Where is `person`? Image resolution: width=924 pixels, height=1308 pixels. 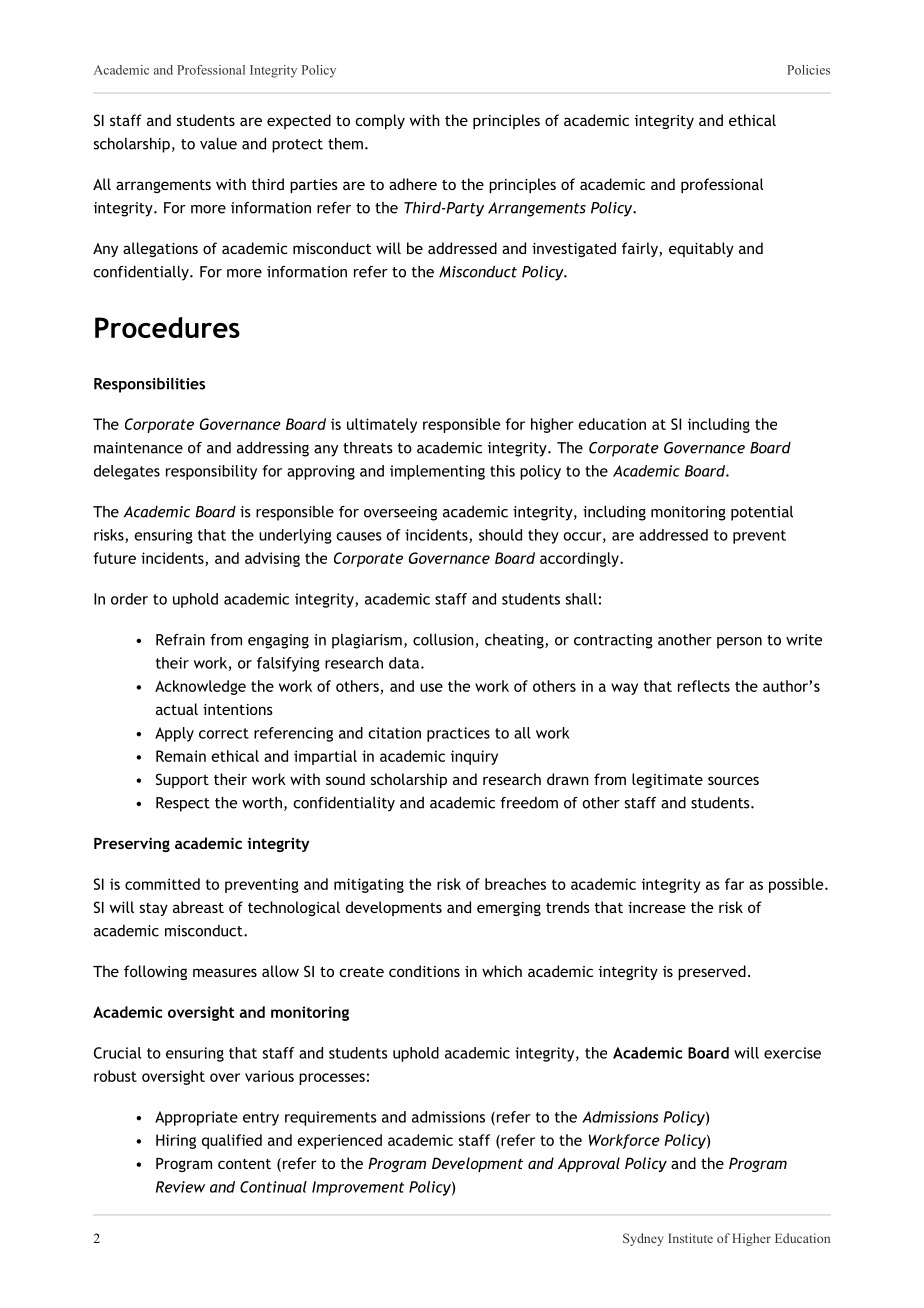
person is located at coordinates (739, 643).
